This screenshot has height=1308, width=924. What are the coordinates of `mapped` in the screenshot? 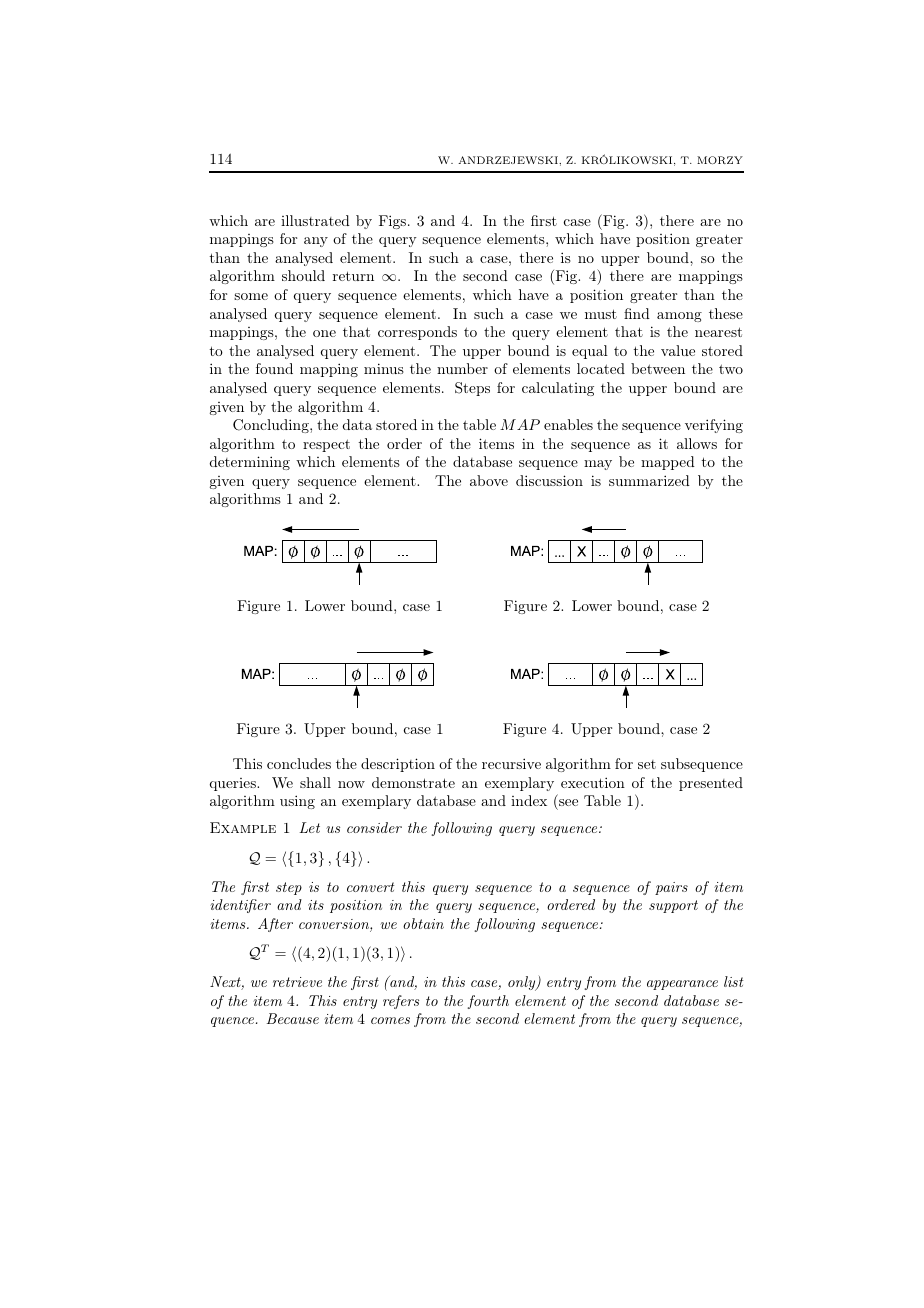 It's located at (668, 463).
